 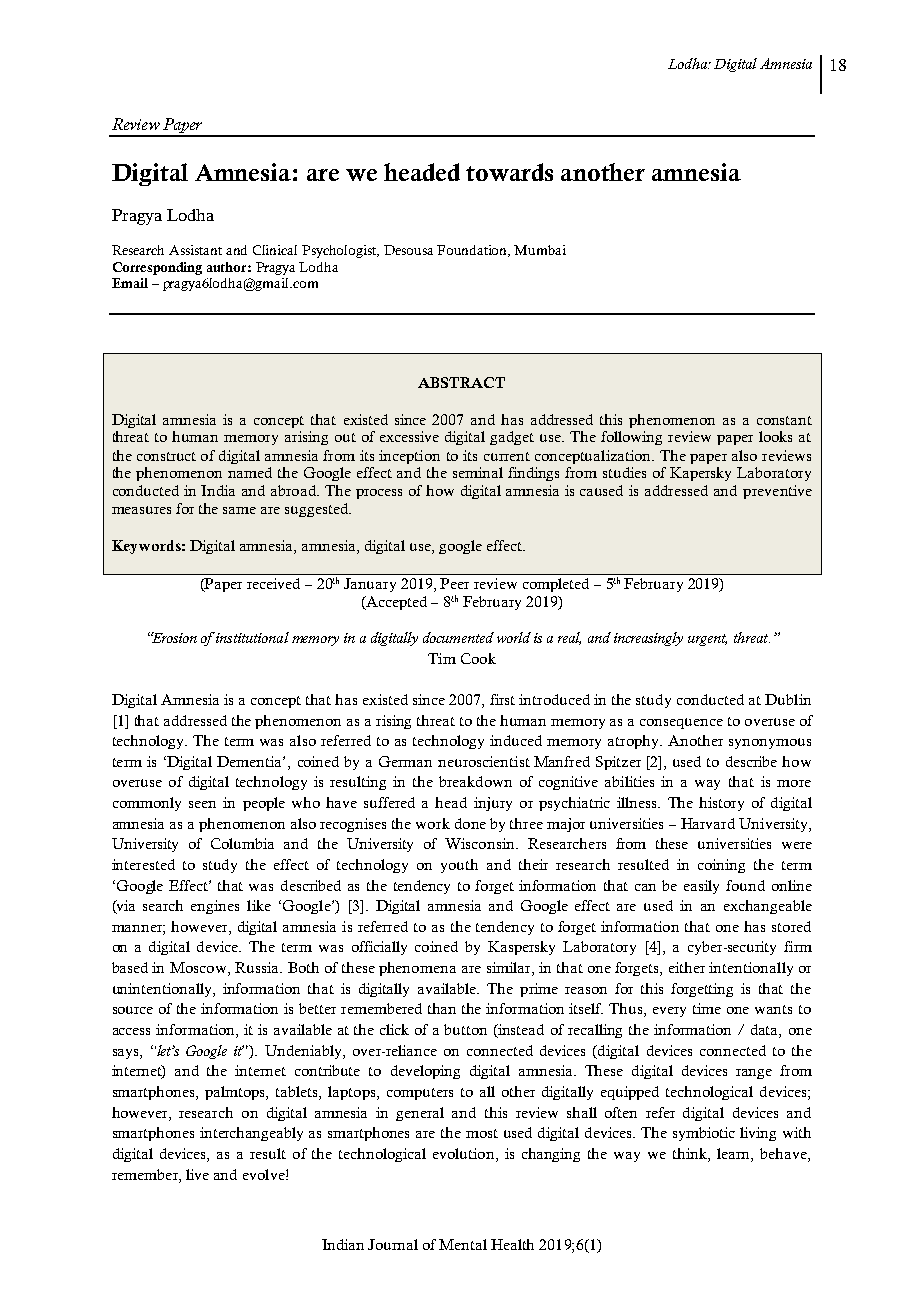 I want to click on Assistant, so click(x=195, y=250).
